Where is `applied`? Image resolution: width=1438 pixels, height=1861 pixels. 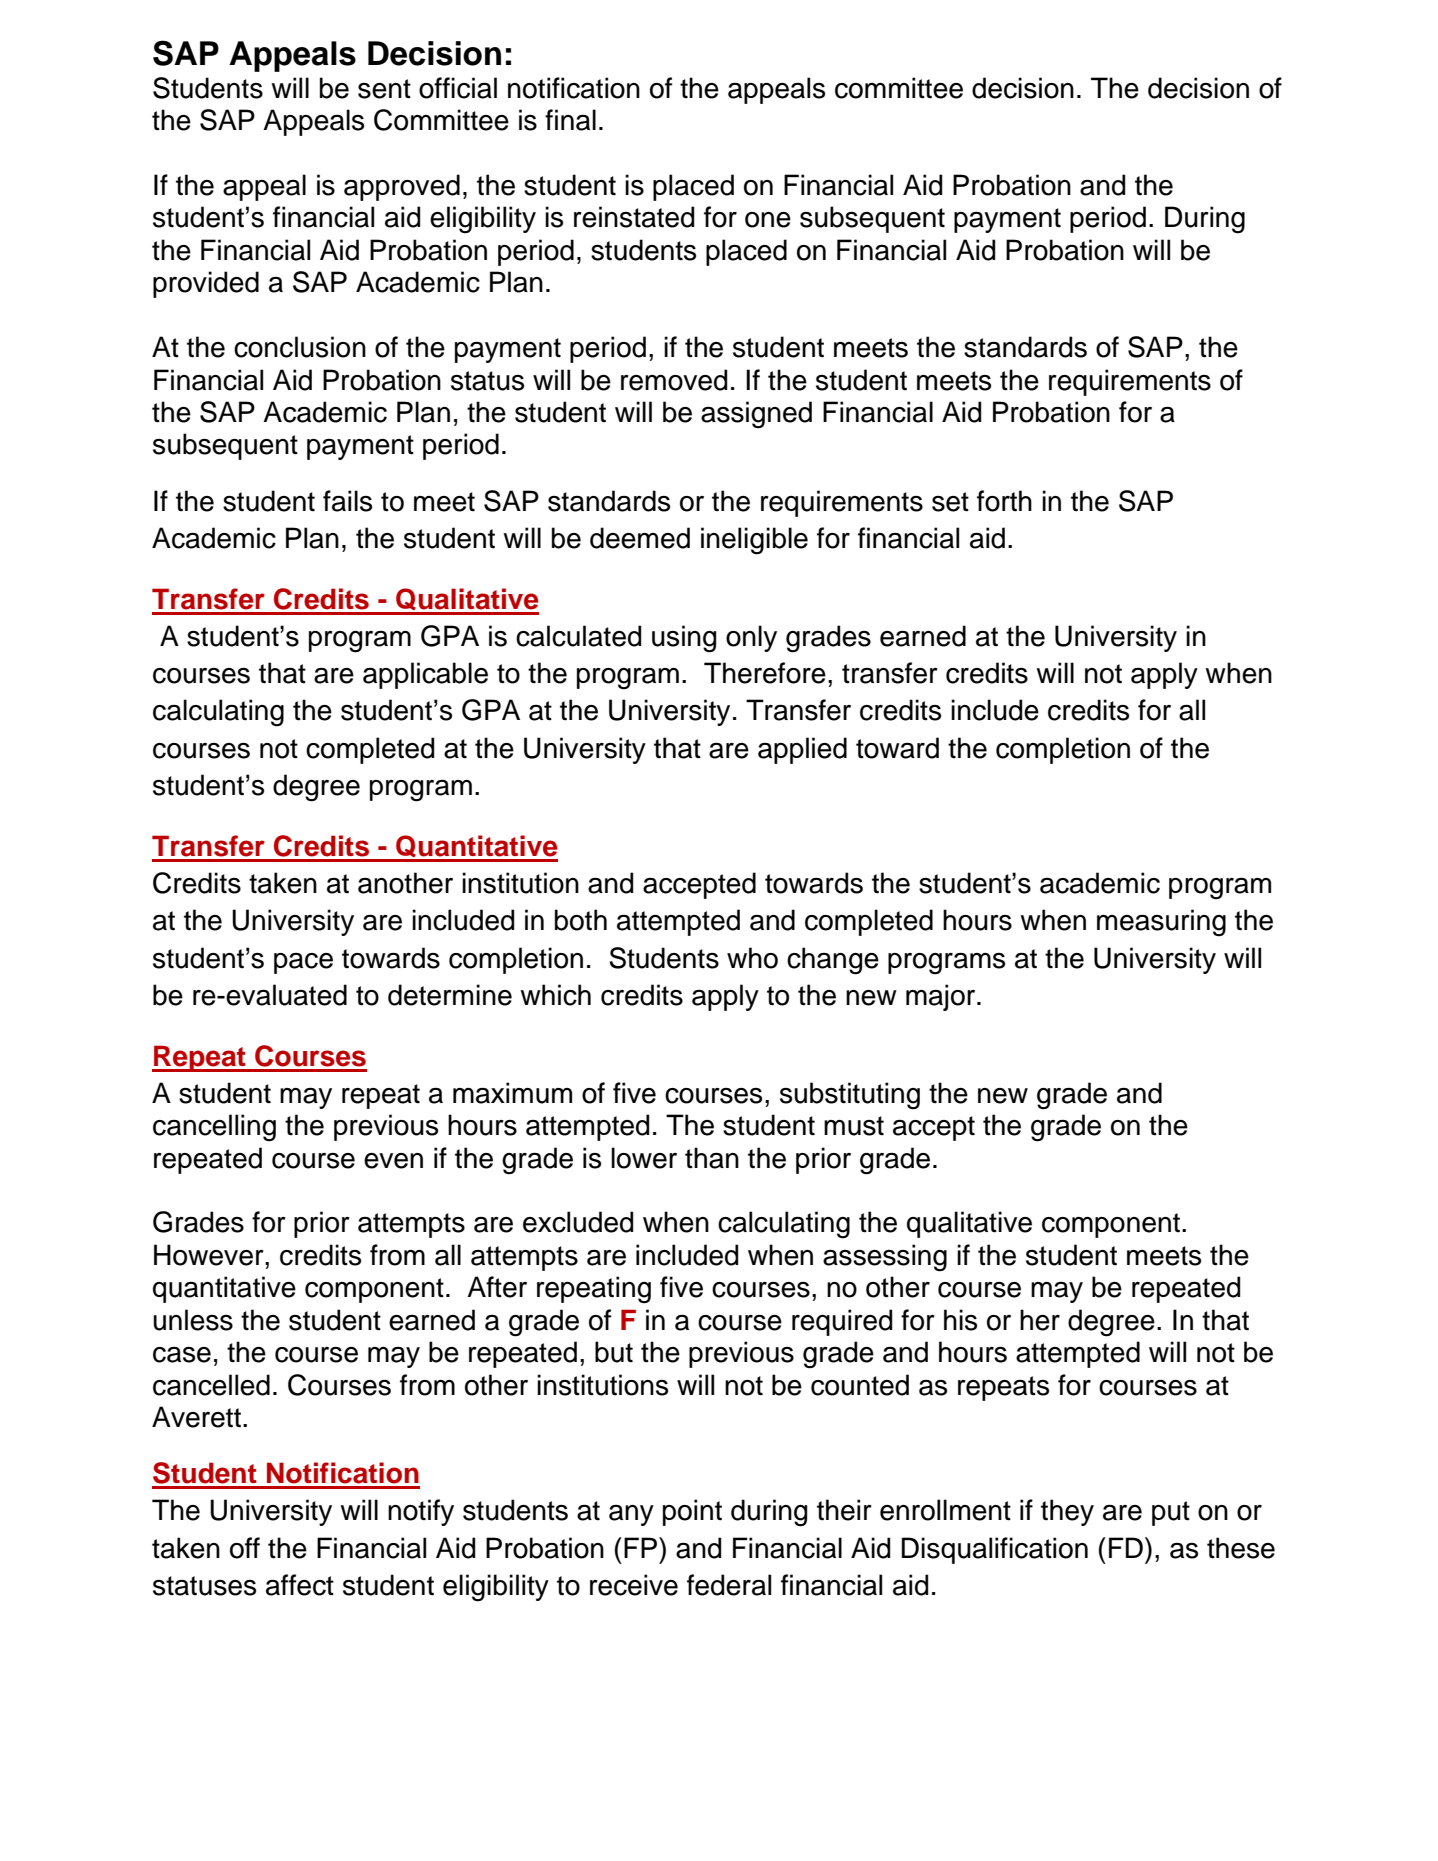 applied is located at coordinates (802, 750).
